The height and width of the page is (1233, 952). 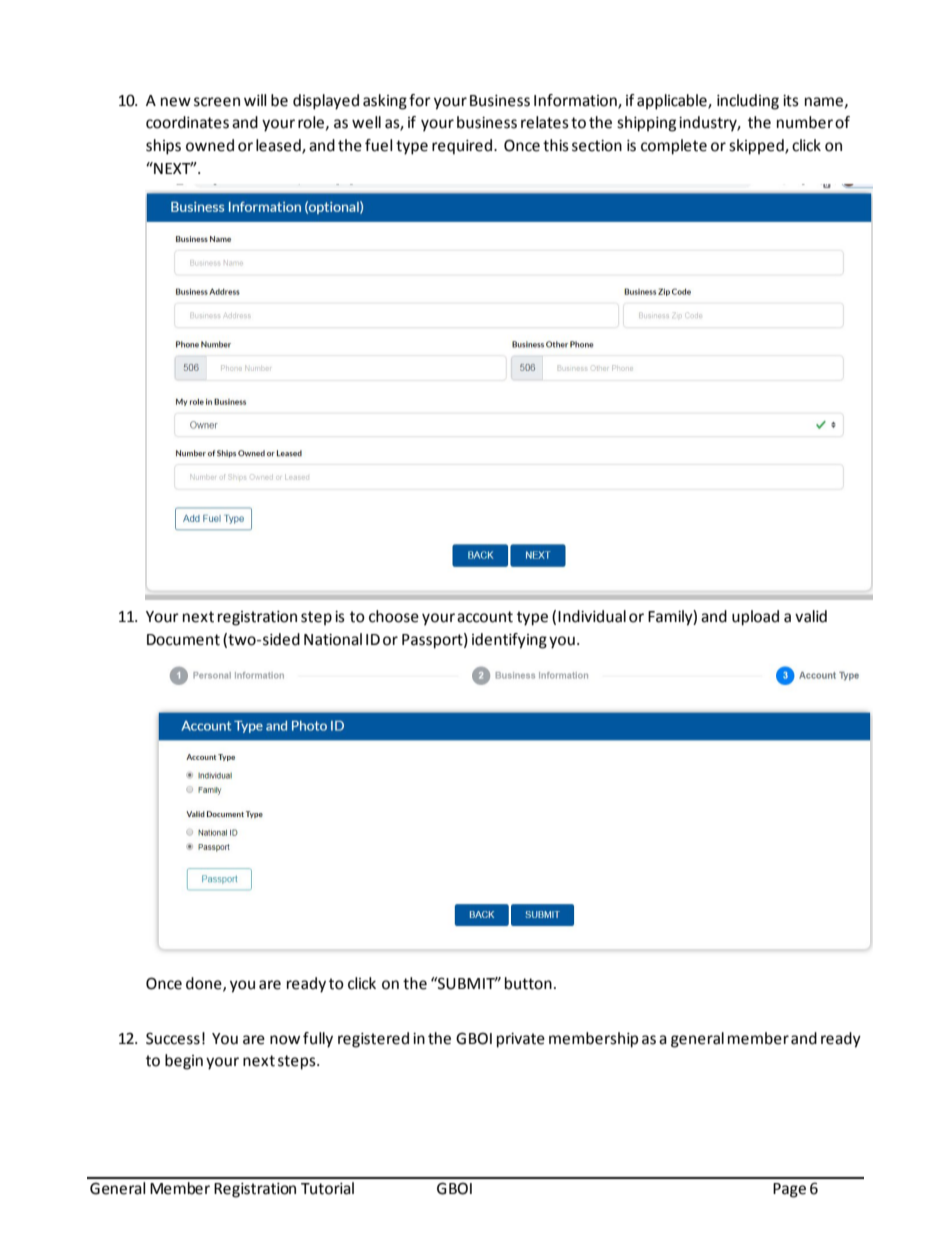 I want to click on required, so click(x=462, y=147).
